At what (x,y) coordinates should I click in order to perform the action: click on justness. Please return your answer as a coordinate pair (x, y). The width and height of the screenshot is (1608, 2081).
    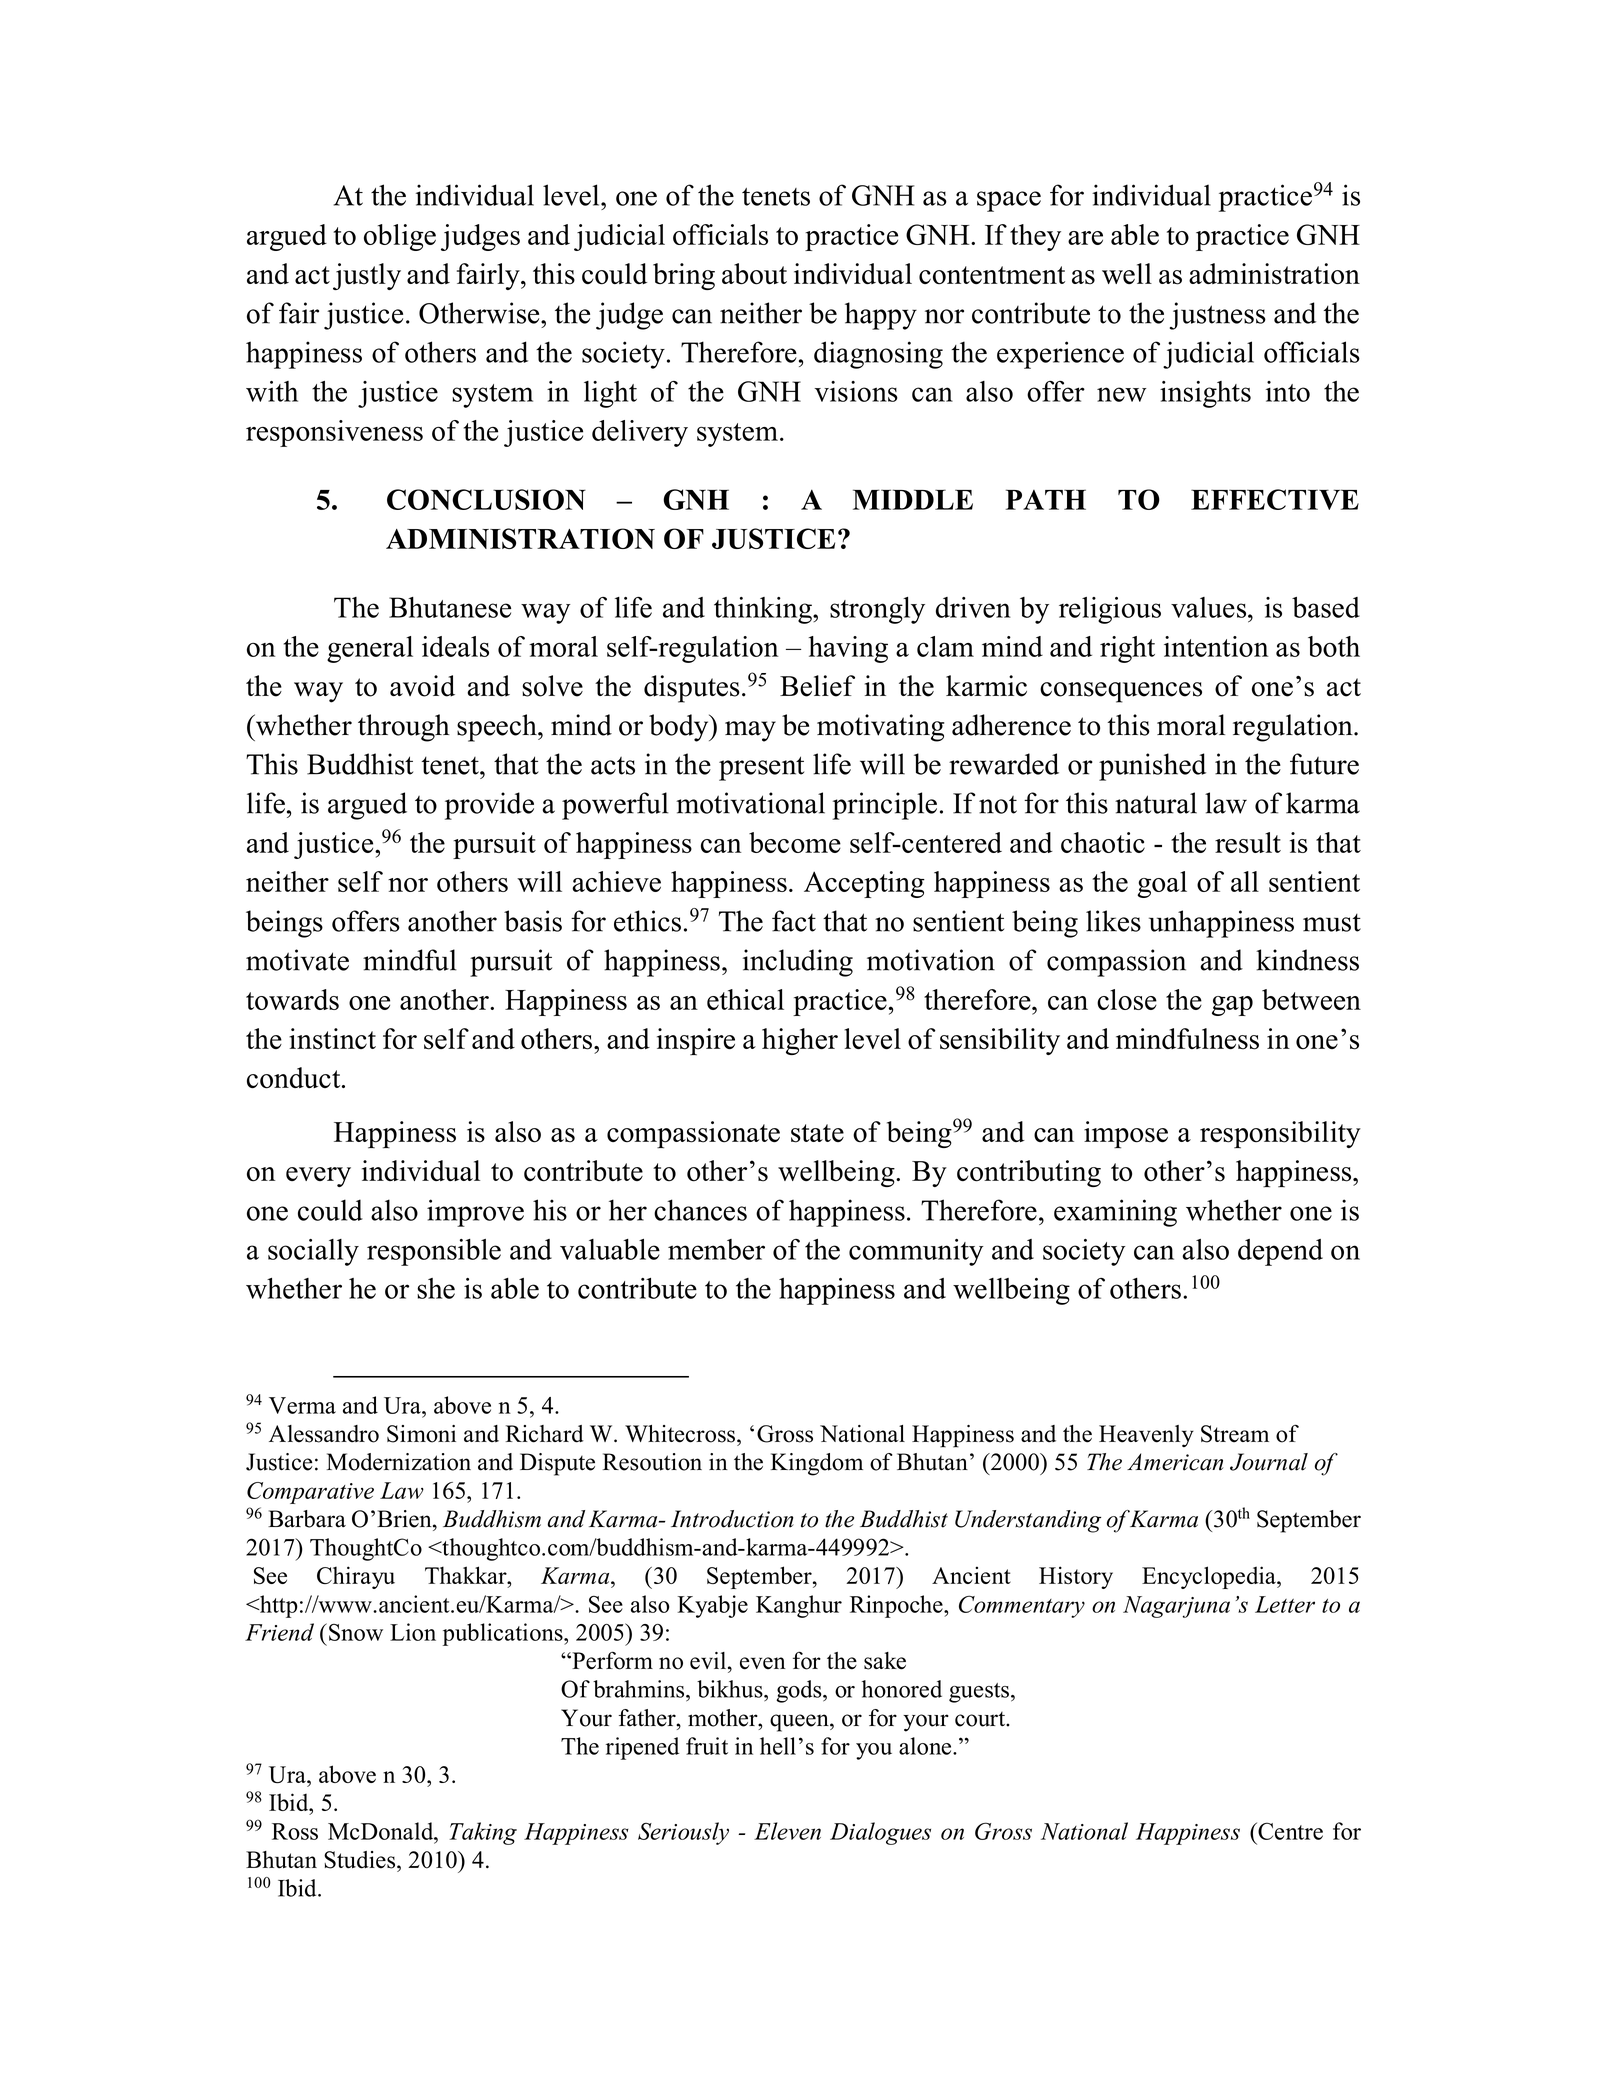
    Looking at the image, I should click on (1218, 316).
